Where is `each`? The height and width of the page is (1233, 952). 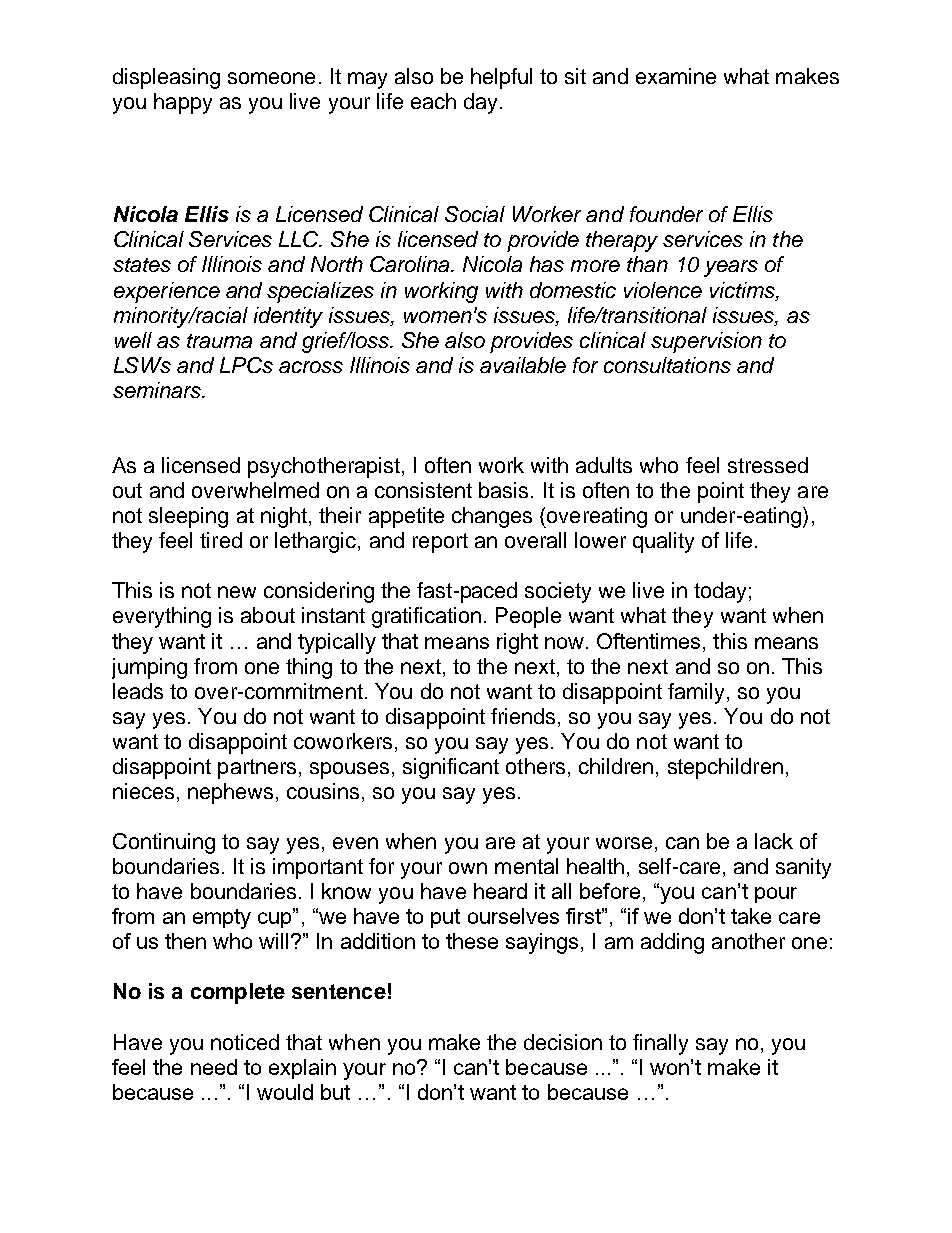
each is located at coordinates (433, 101).
